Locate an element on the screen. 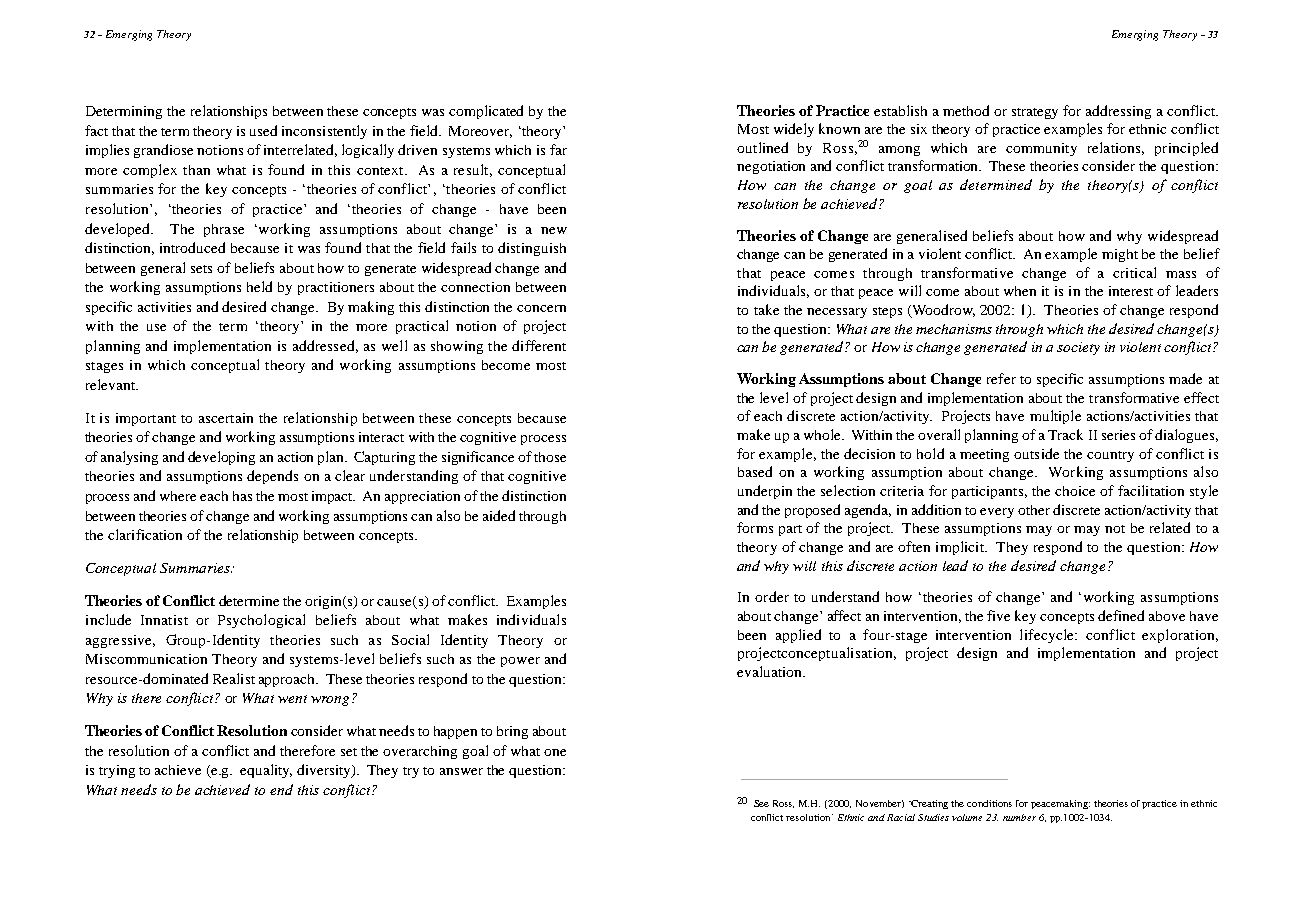 The image size is (1304, 924). Psychological is located at coordinates (261, 621).
